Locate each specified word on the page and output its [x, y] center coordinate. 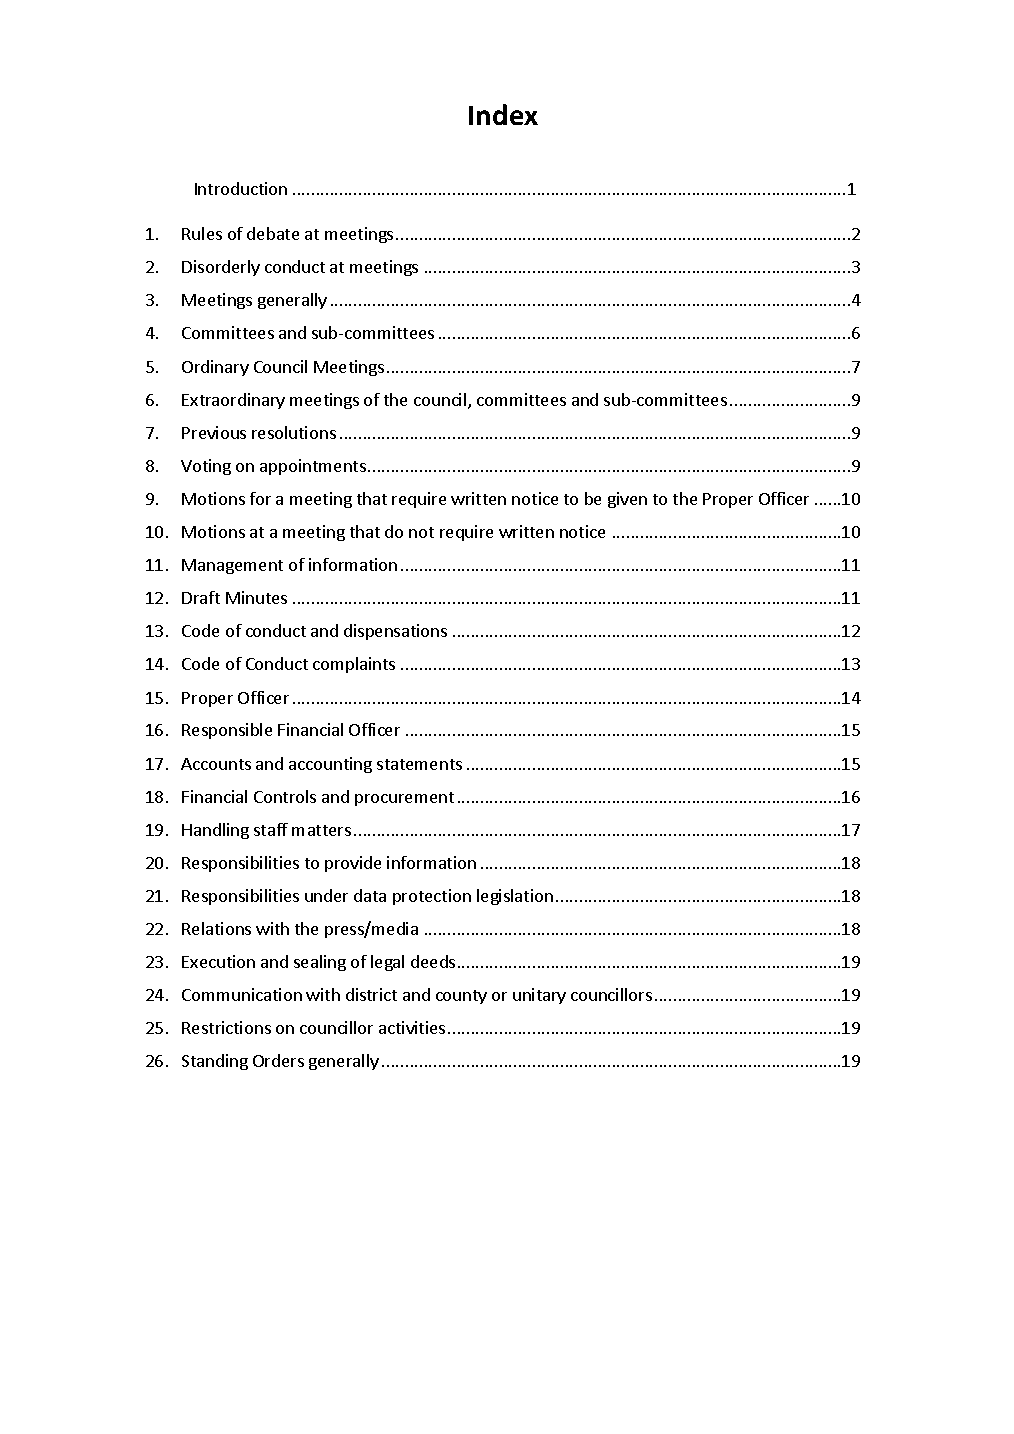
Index [503, 114]
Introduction [241, 188]
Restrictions [226, 1027]
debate [273, 233]
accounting [330, 765]
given [627, 500]
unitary [539, 996]
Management [232, 566]
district [371, 994]
